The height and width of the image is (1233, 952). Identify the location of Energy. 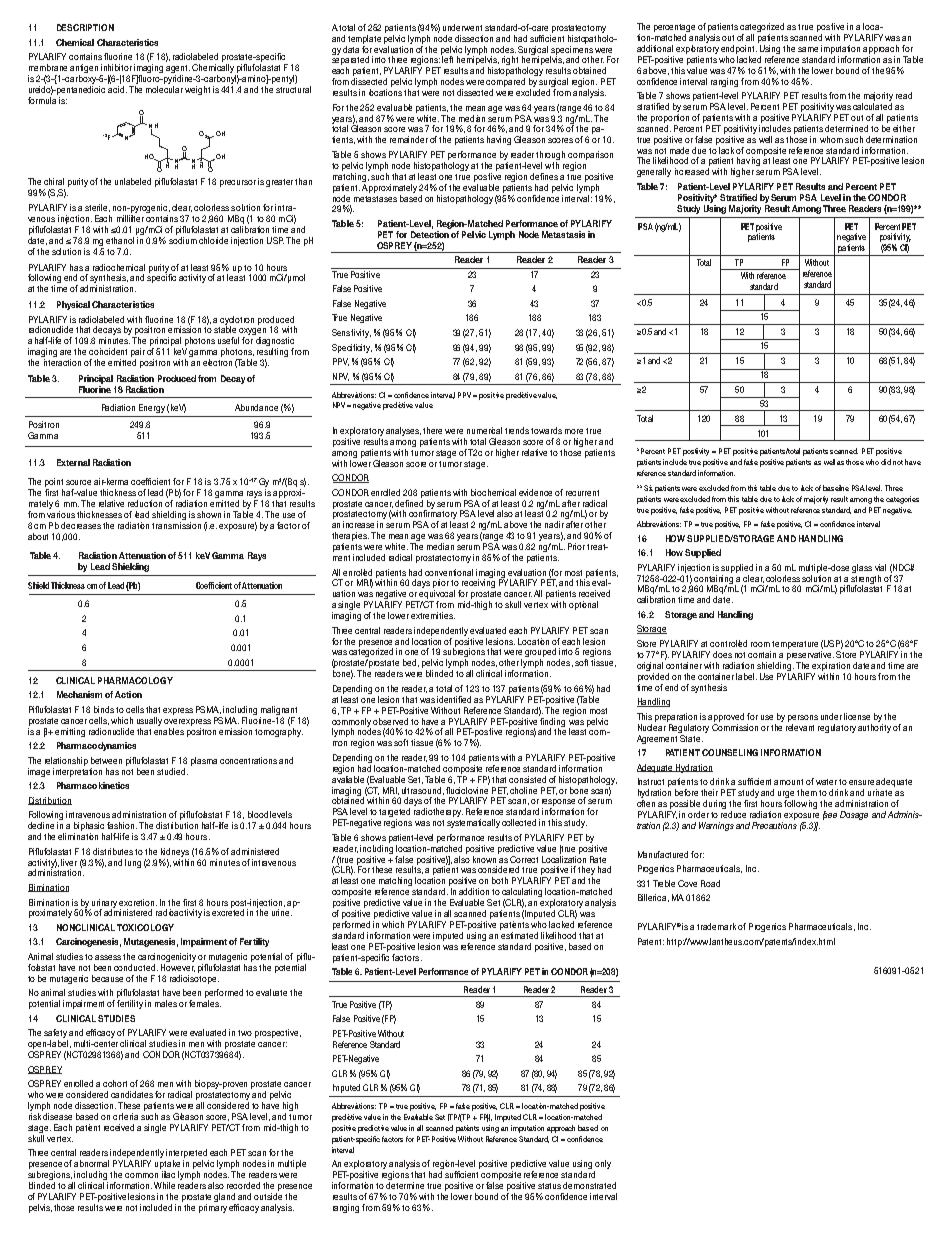
(152, 408).
